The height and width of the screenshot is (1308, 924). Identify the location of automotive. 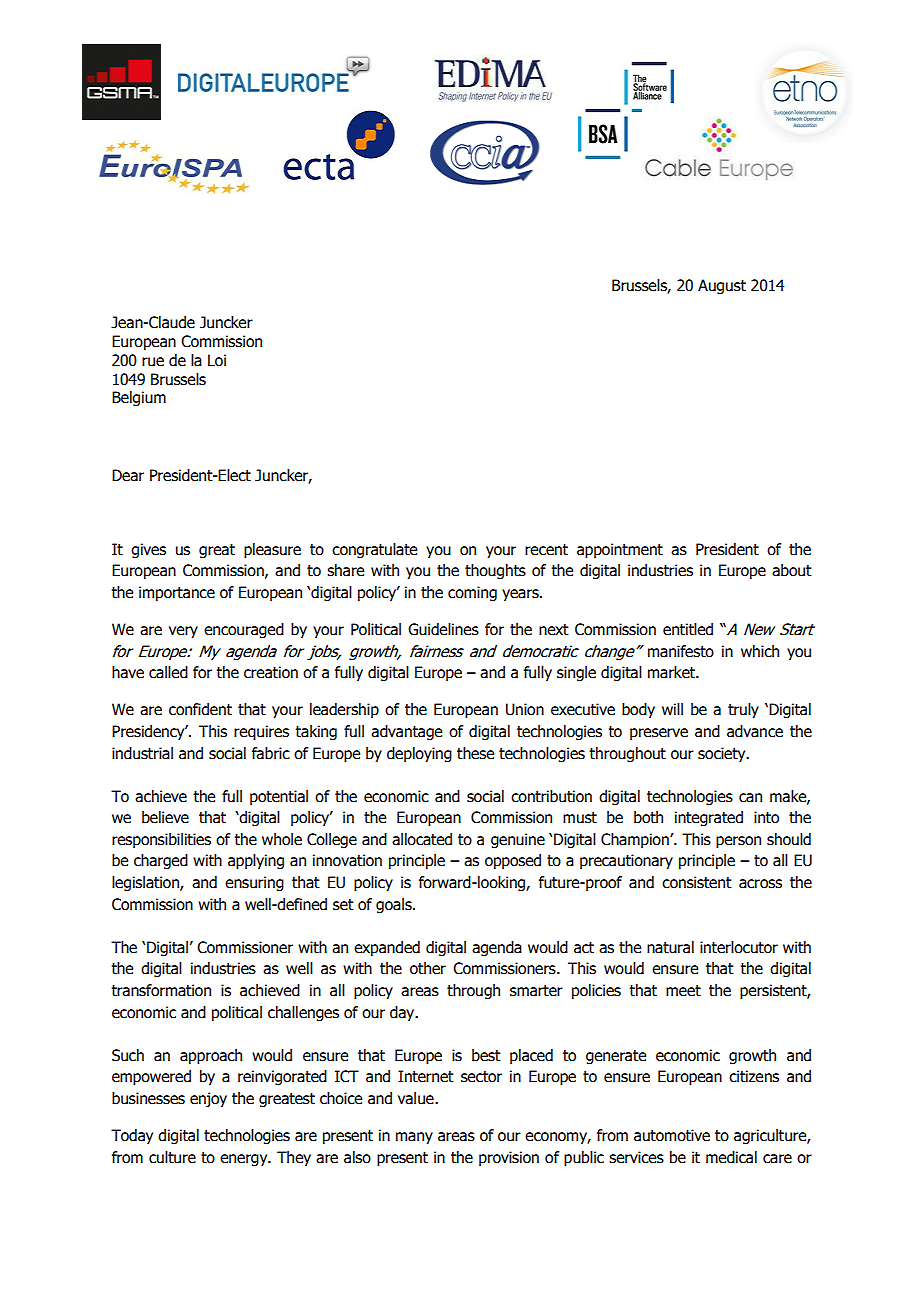
(672, 1135).
